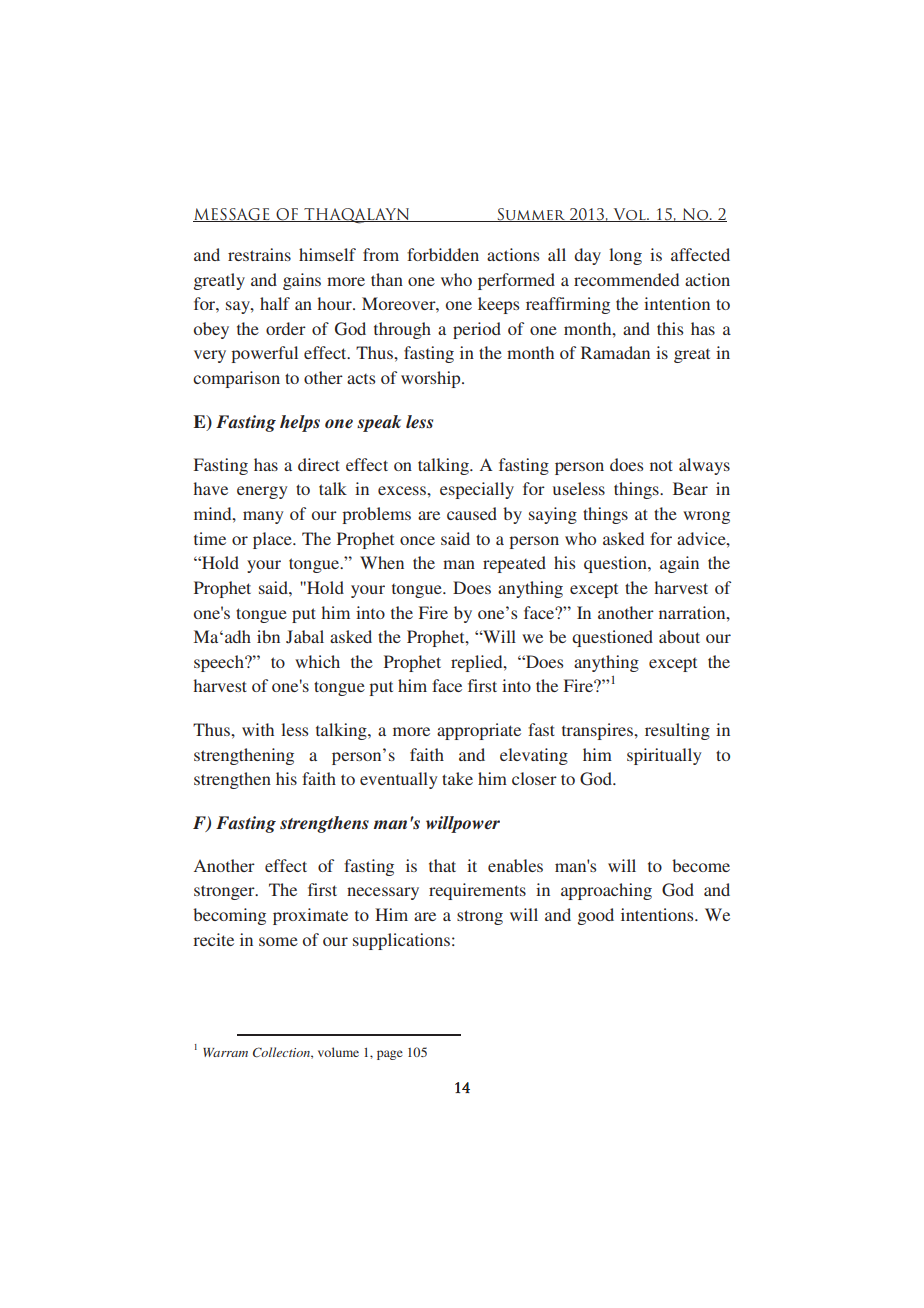  What do you see at coordinates (390, 1055) in the page?
I see `page` at bounding box center [390, 1055].
